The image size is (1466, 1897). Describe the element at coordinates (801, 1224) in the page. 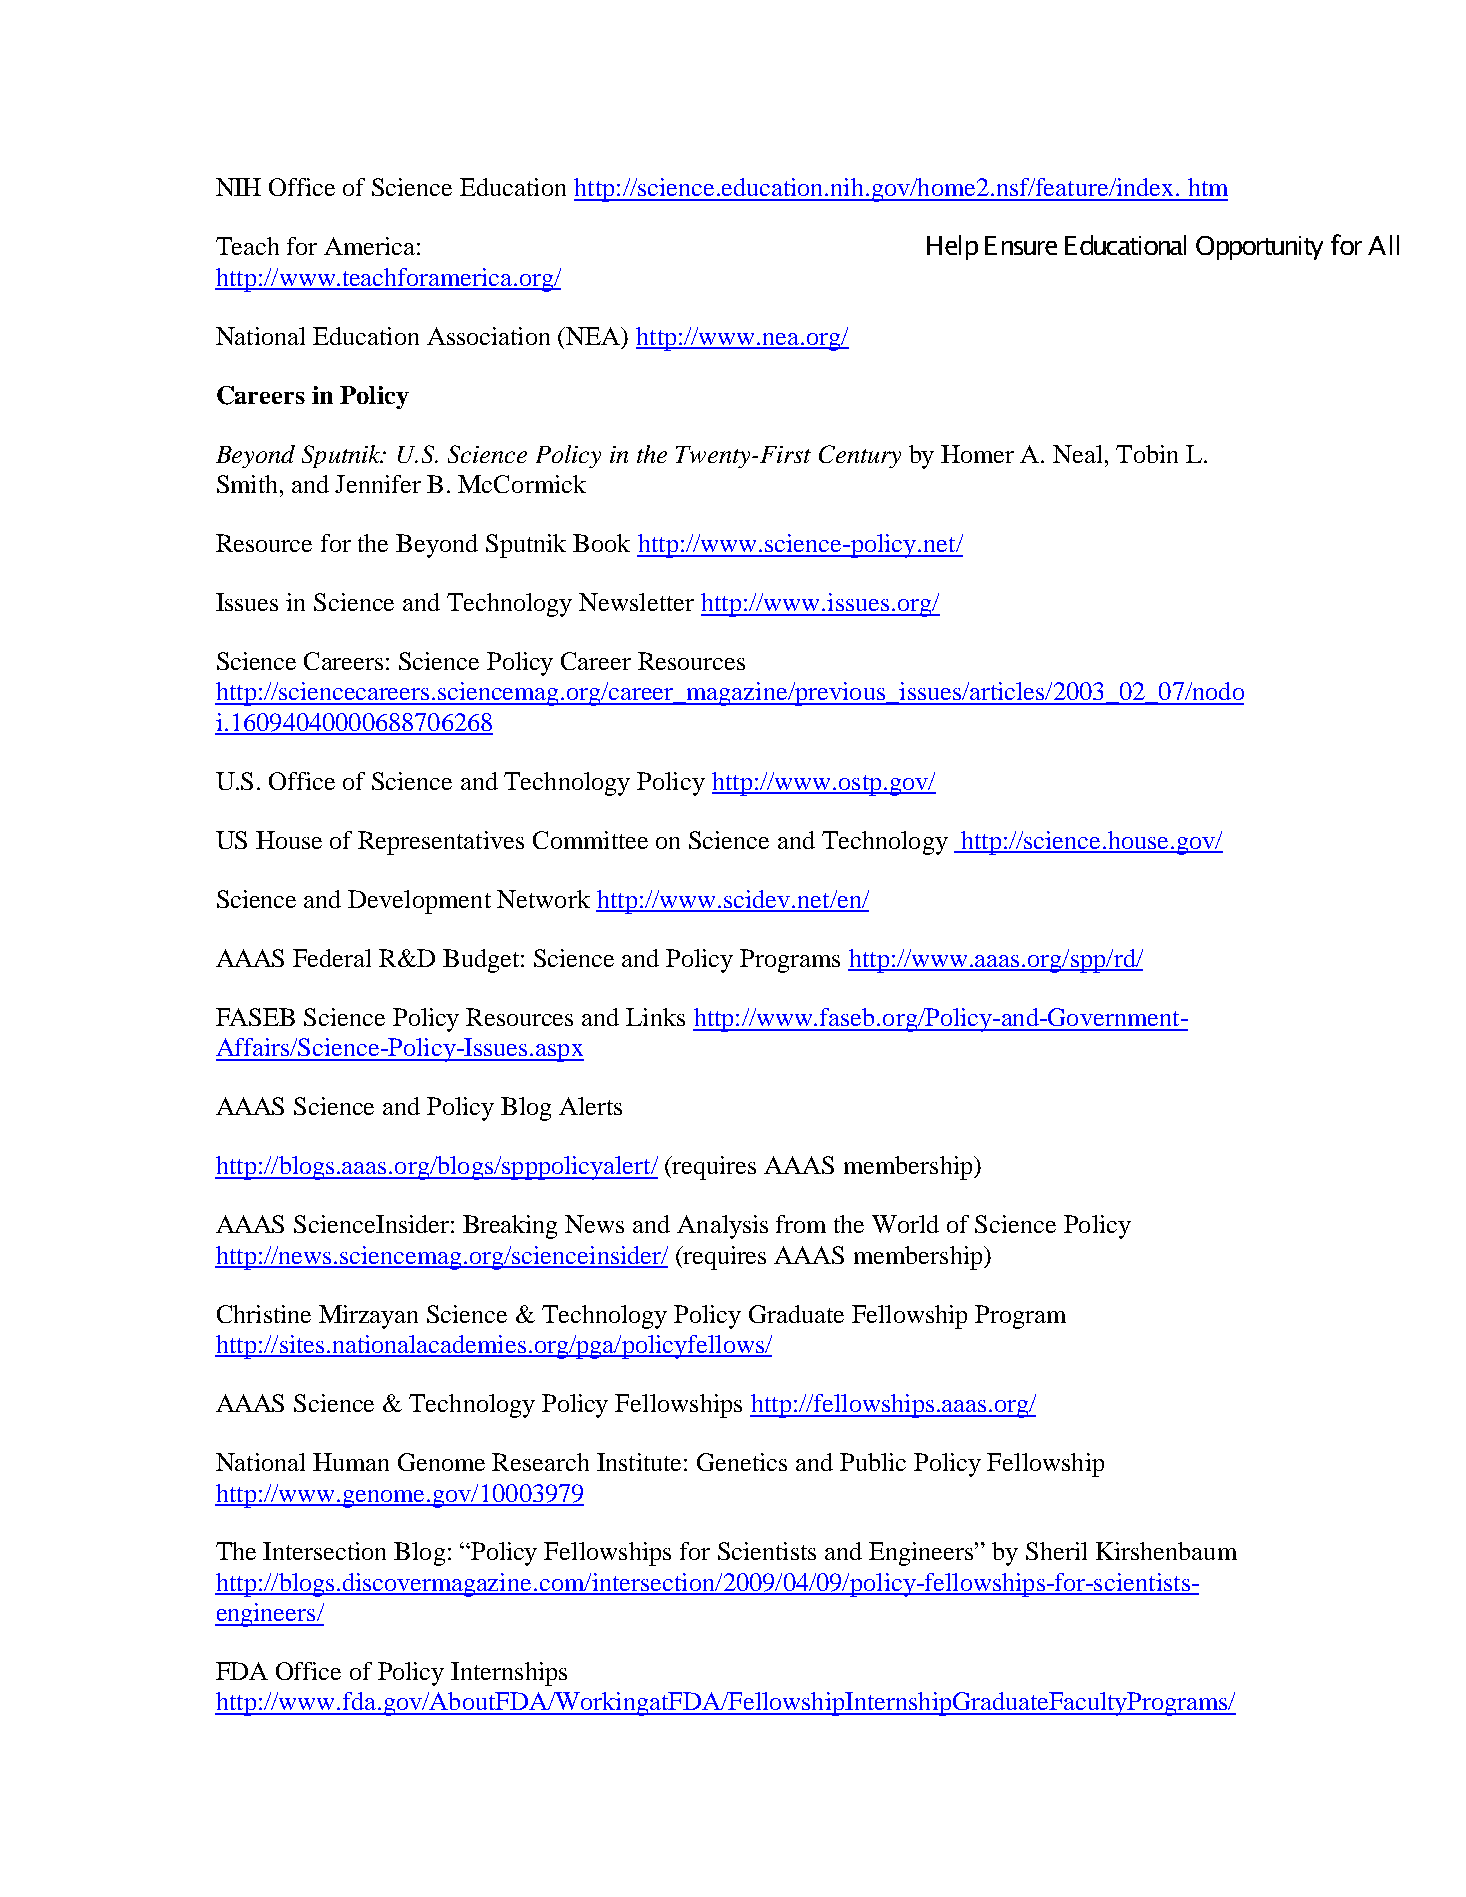

I see `from` at that location.
